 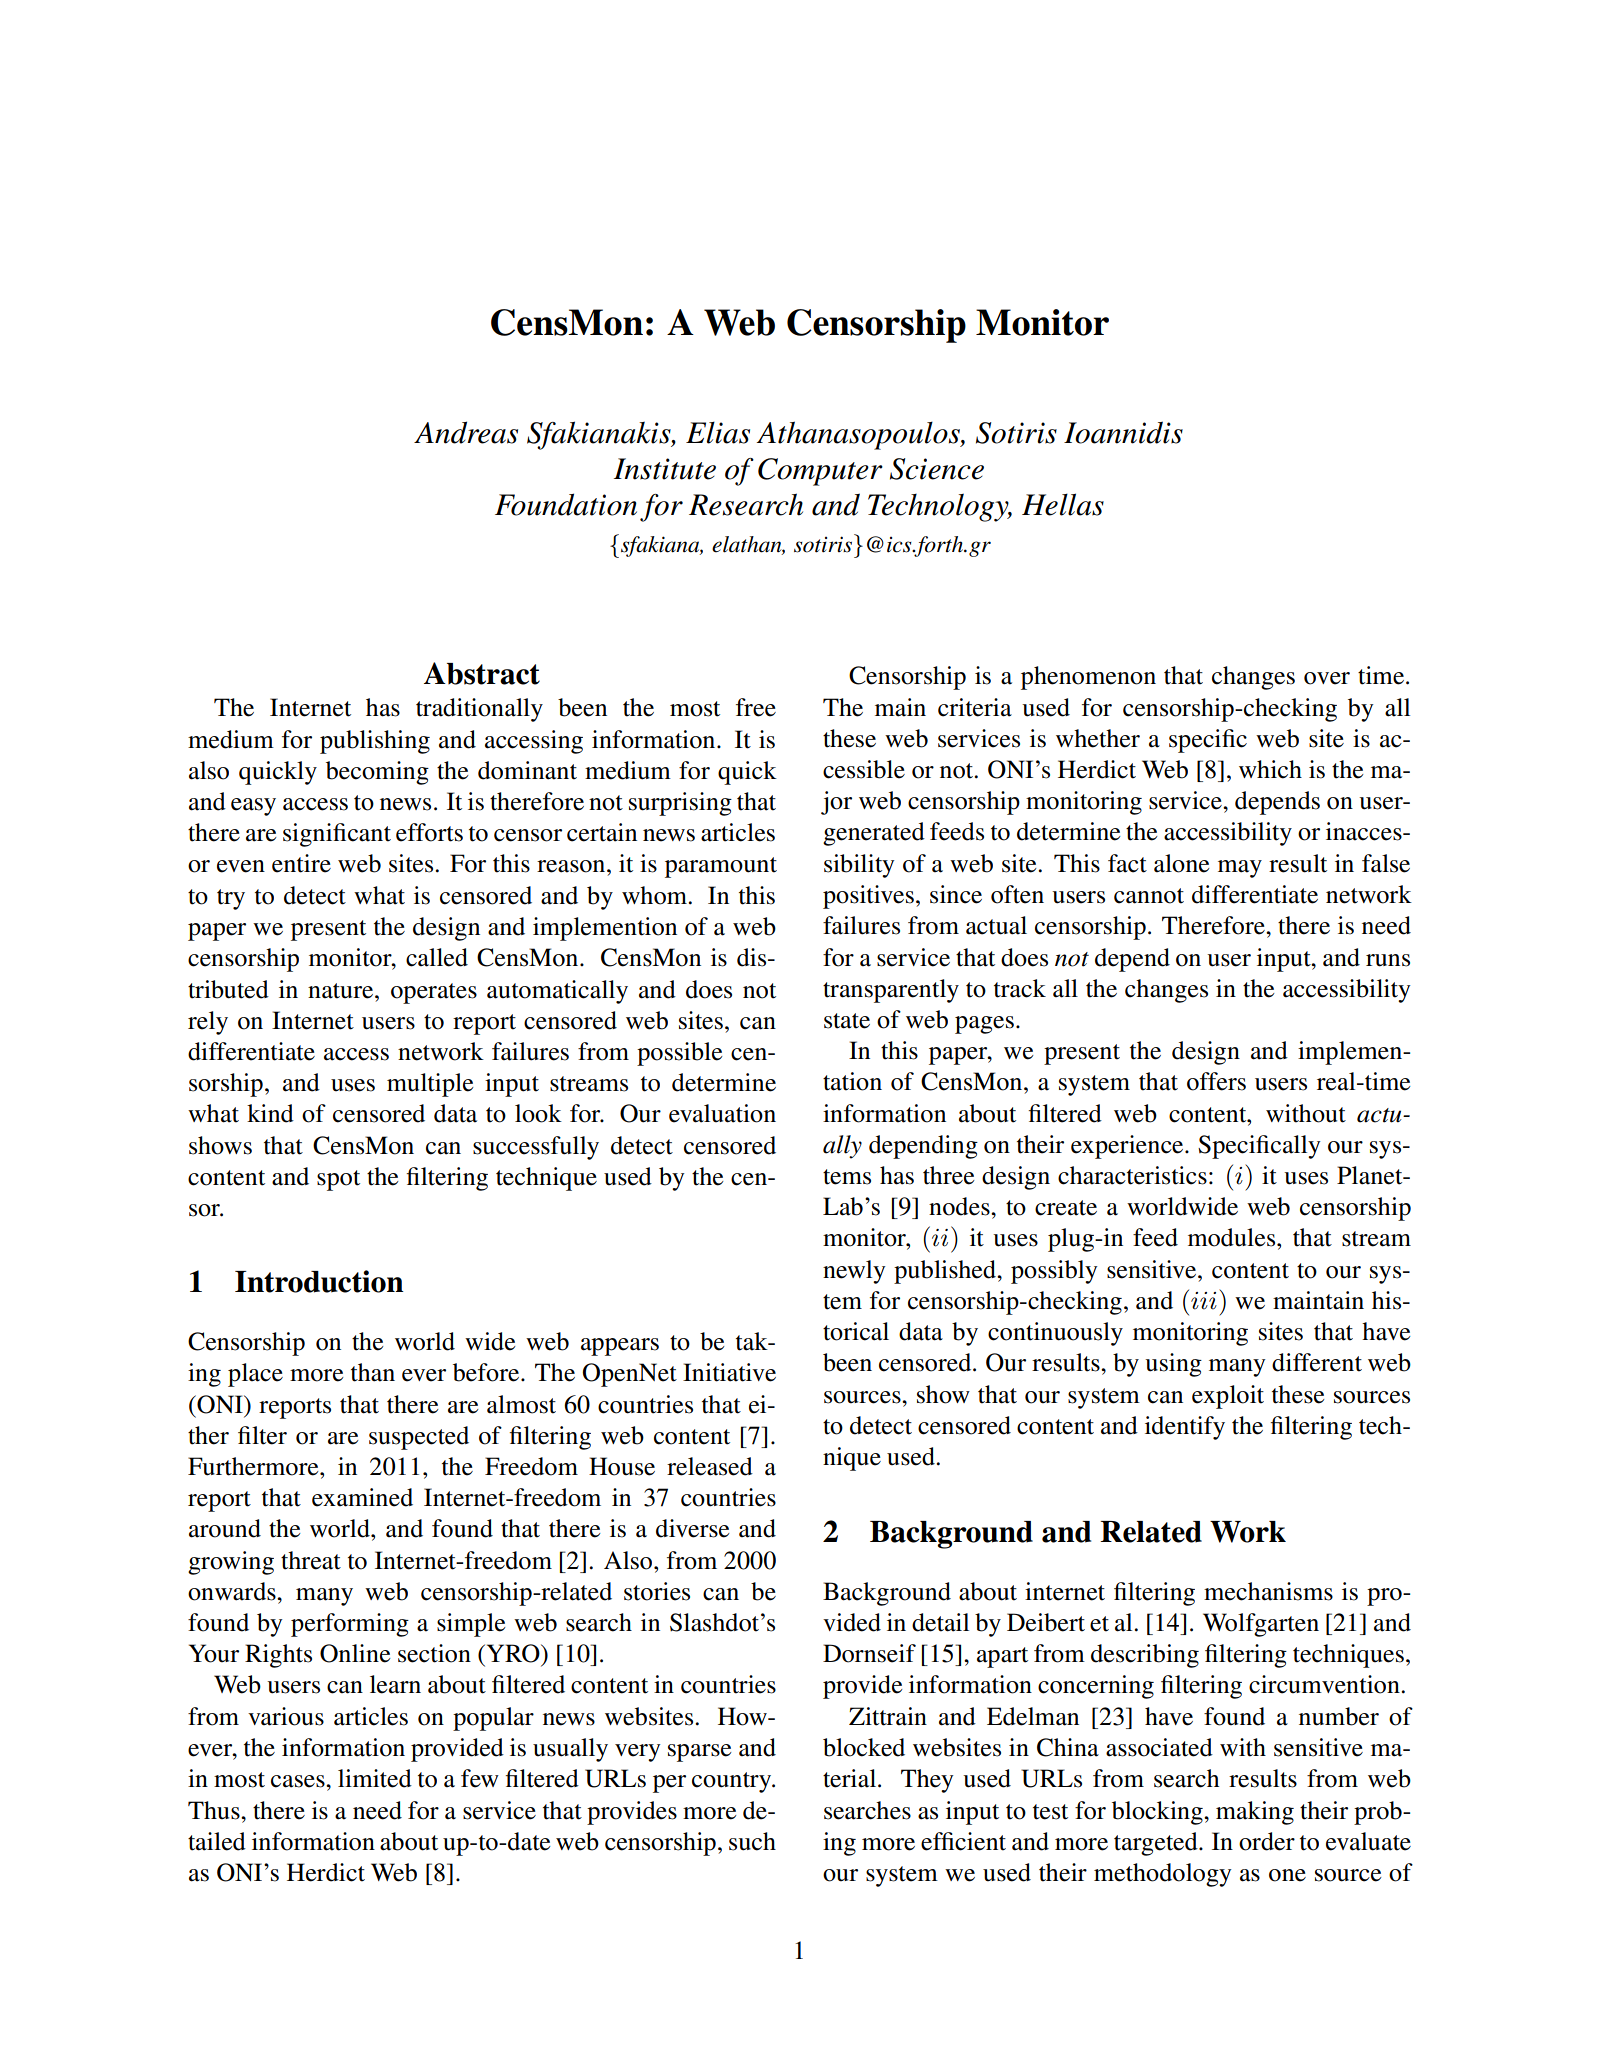 I want to click on Andreas, so click(x=466, y=432).
